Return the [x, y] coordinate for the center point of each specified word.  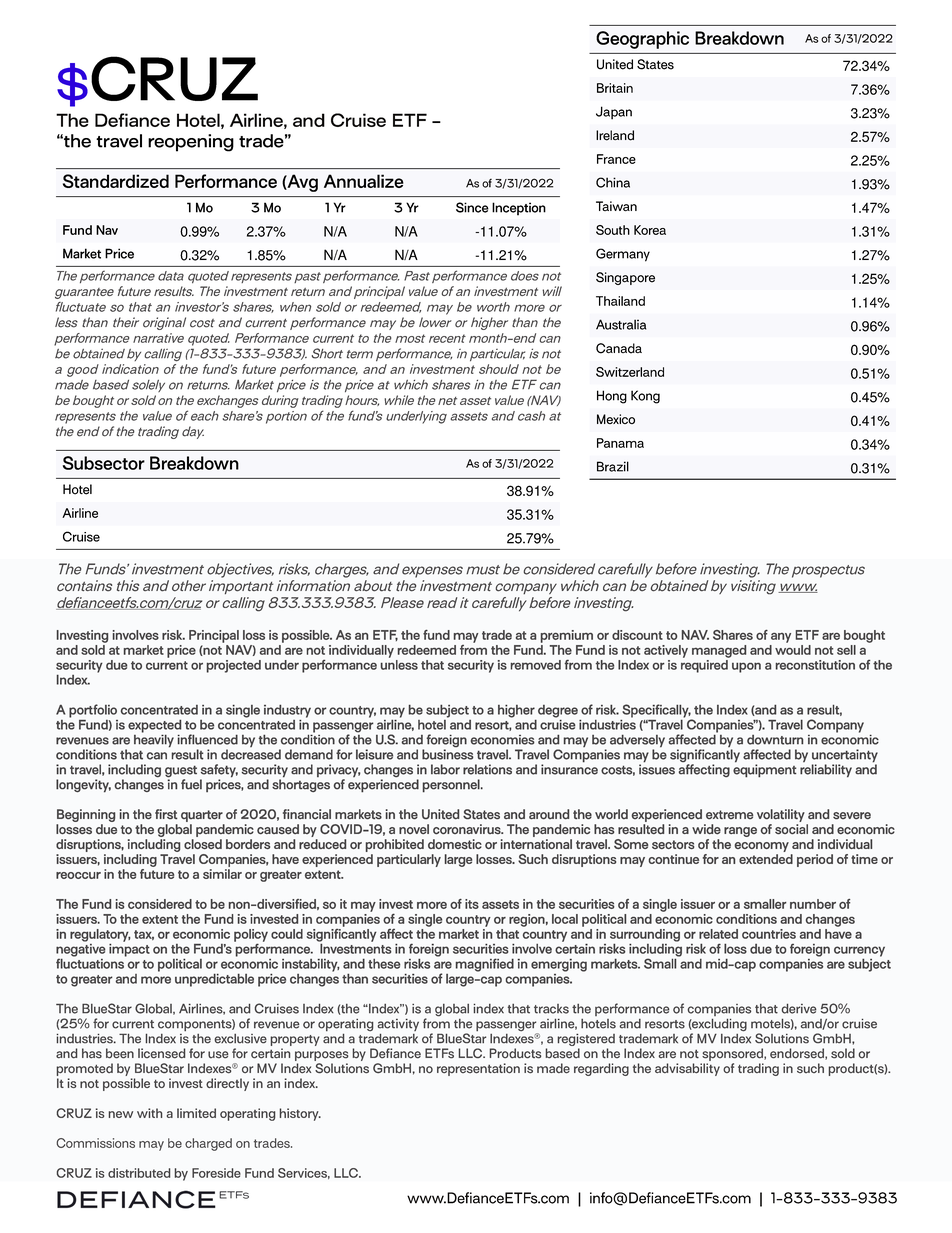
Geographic [642, 40]
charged [208, 1144]
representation [478, 1069]
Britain [615, 88]
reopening [191, 143]
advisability [687, 1069]
